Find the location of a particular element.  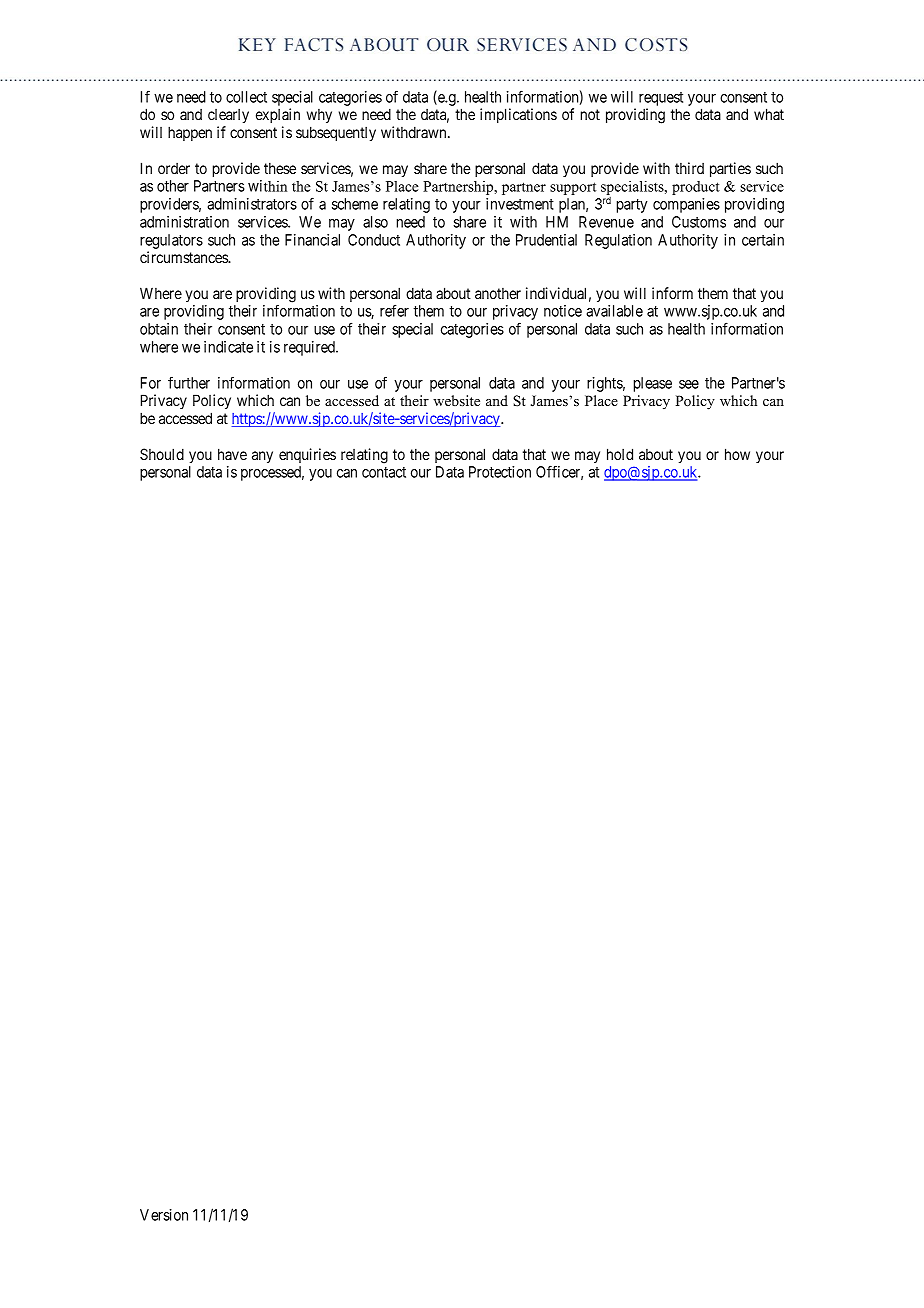

contact is located at coordinates (384, 472).
